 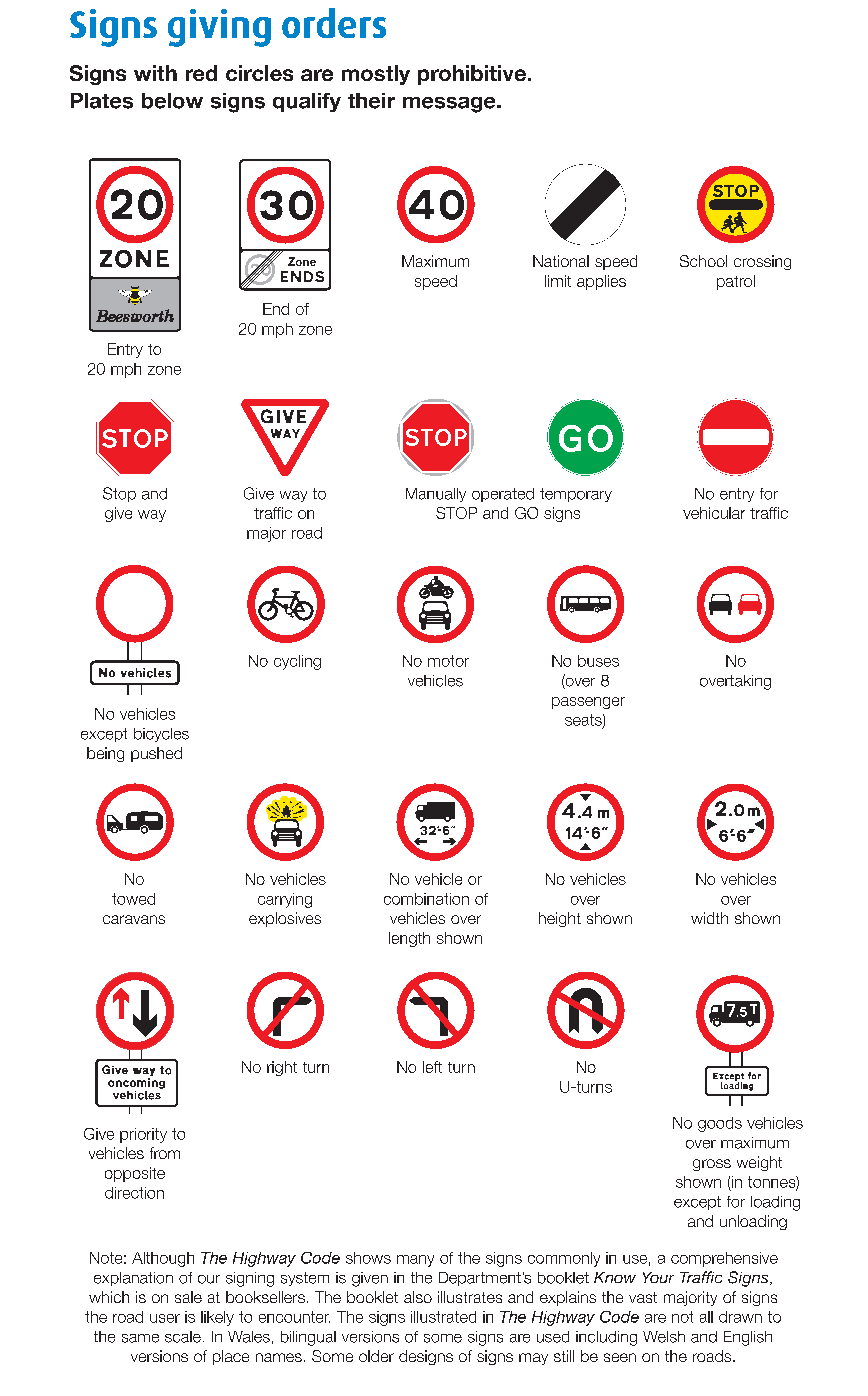 I want to click on End, so click(x=276, y=309).
